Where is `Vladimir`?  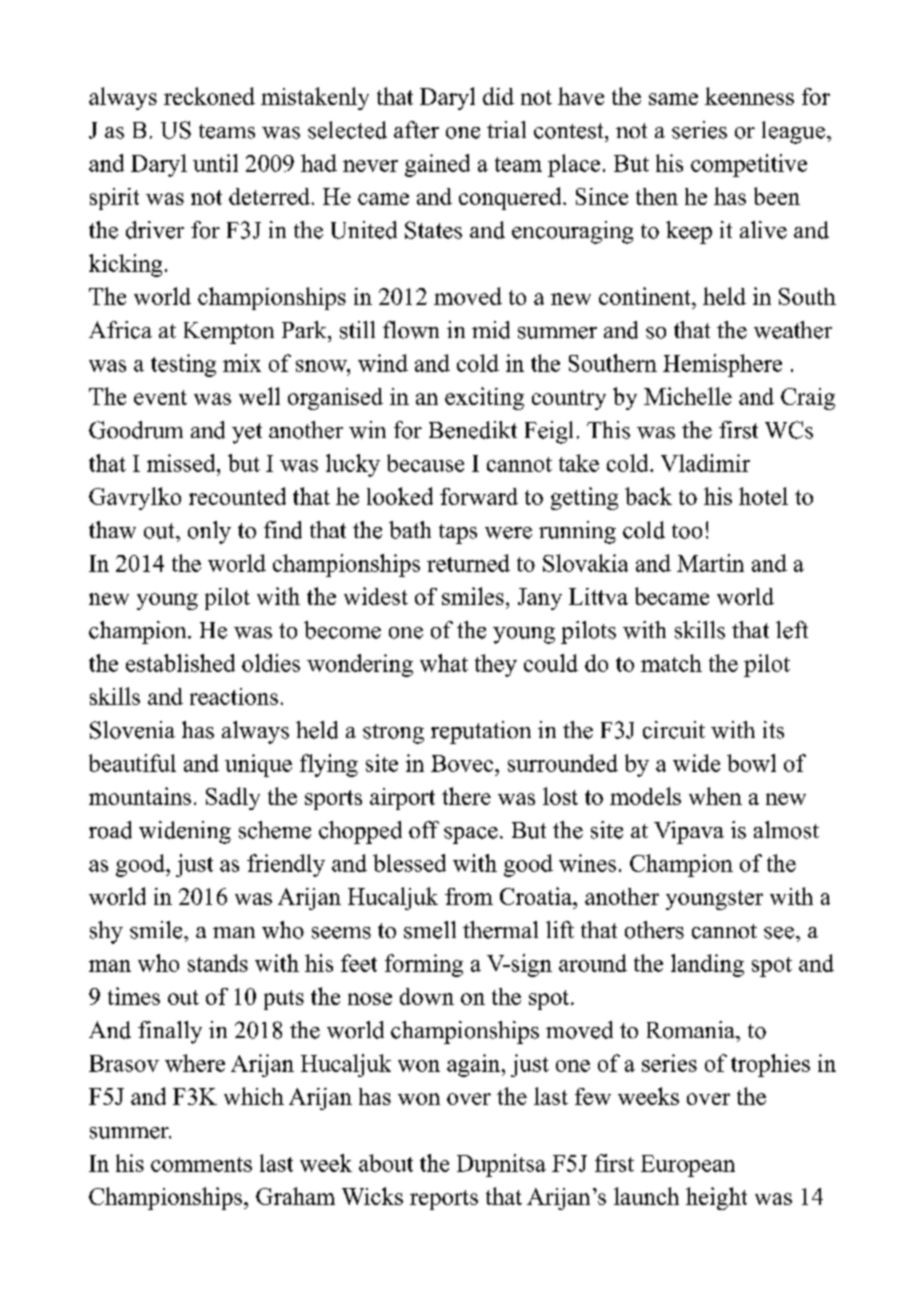 Vladimir is located at coordinates (705, 463).
